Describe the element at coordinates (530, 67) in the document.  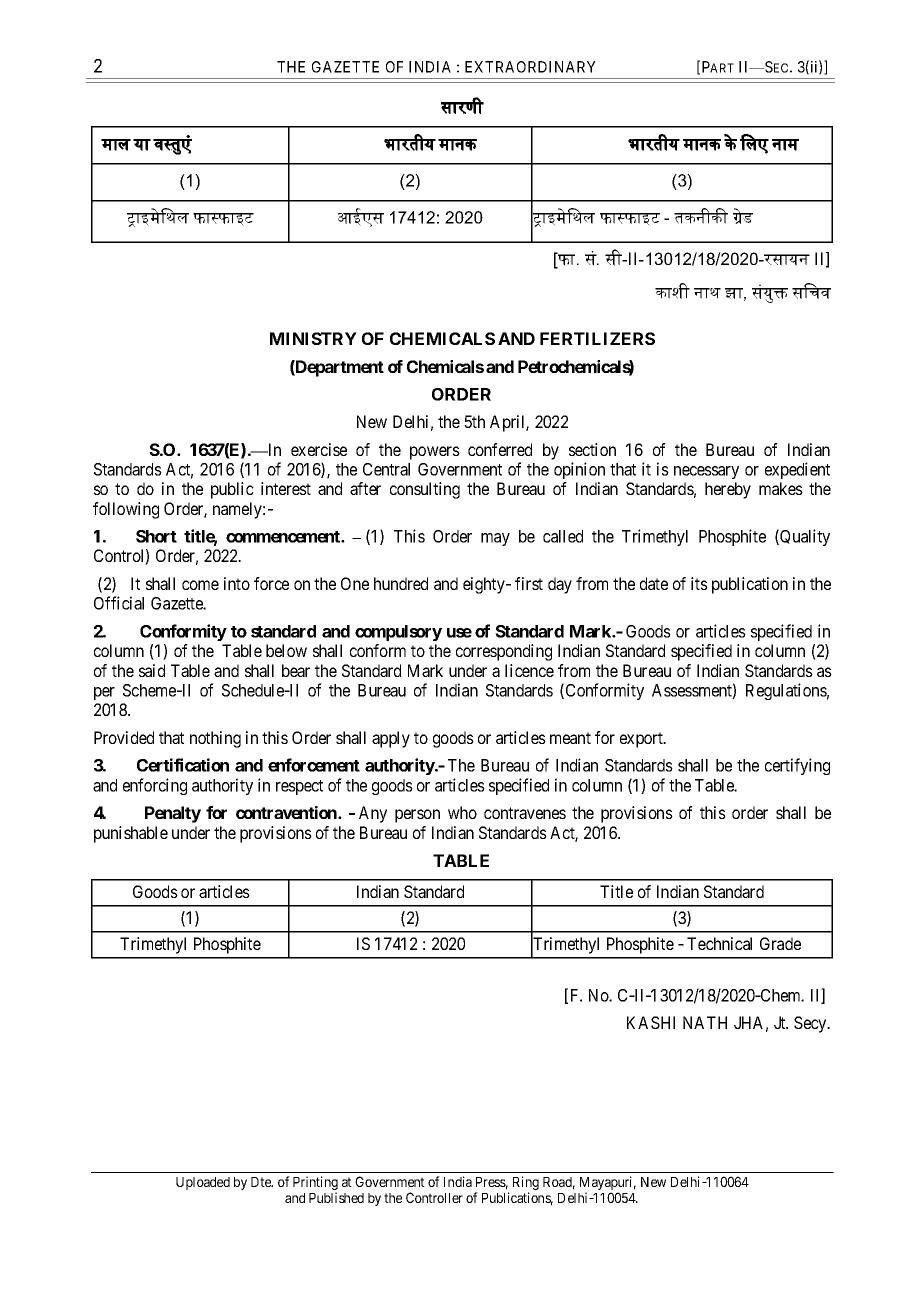
I see `EXTRAORDINARY` at that location.
